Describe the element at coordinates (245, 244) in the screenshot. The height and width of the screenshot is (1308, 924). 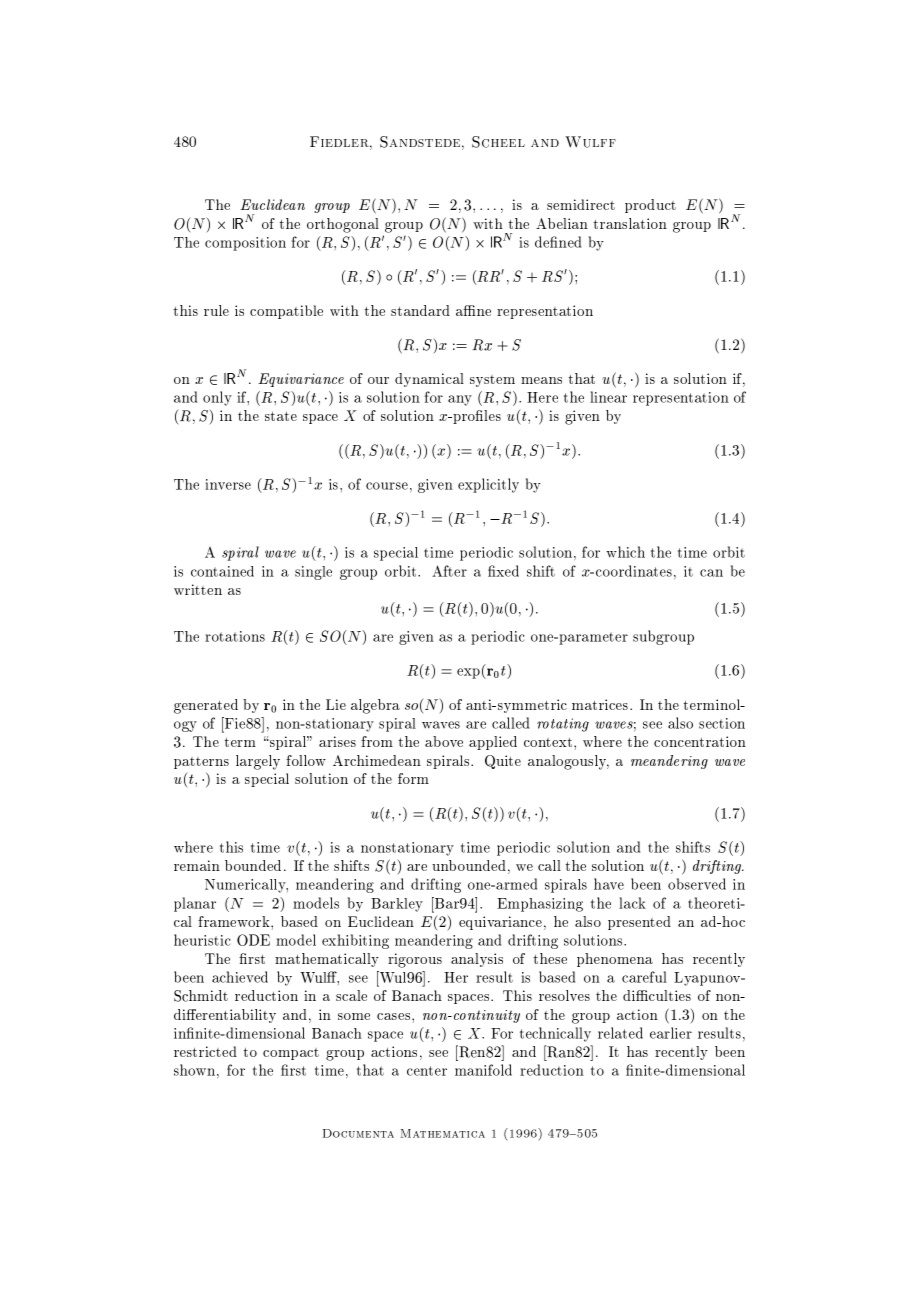
I see `composition` at that location.
